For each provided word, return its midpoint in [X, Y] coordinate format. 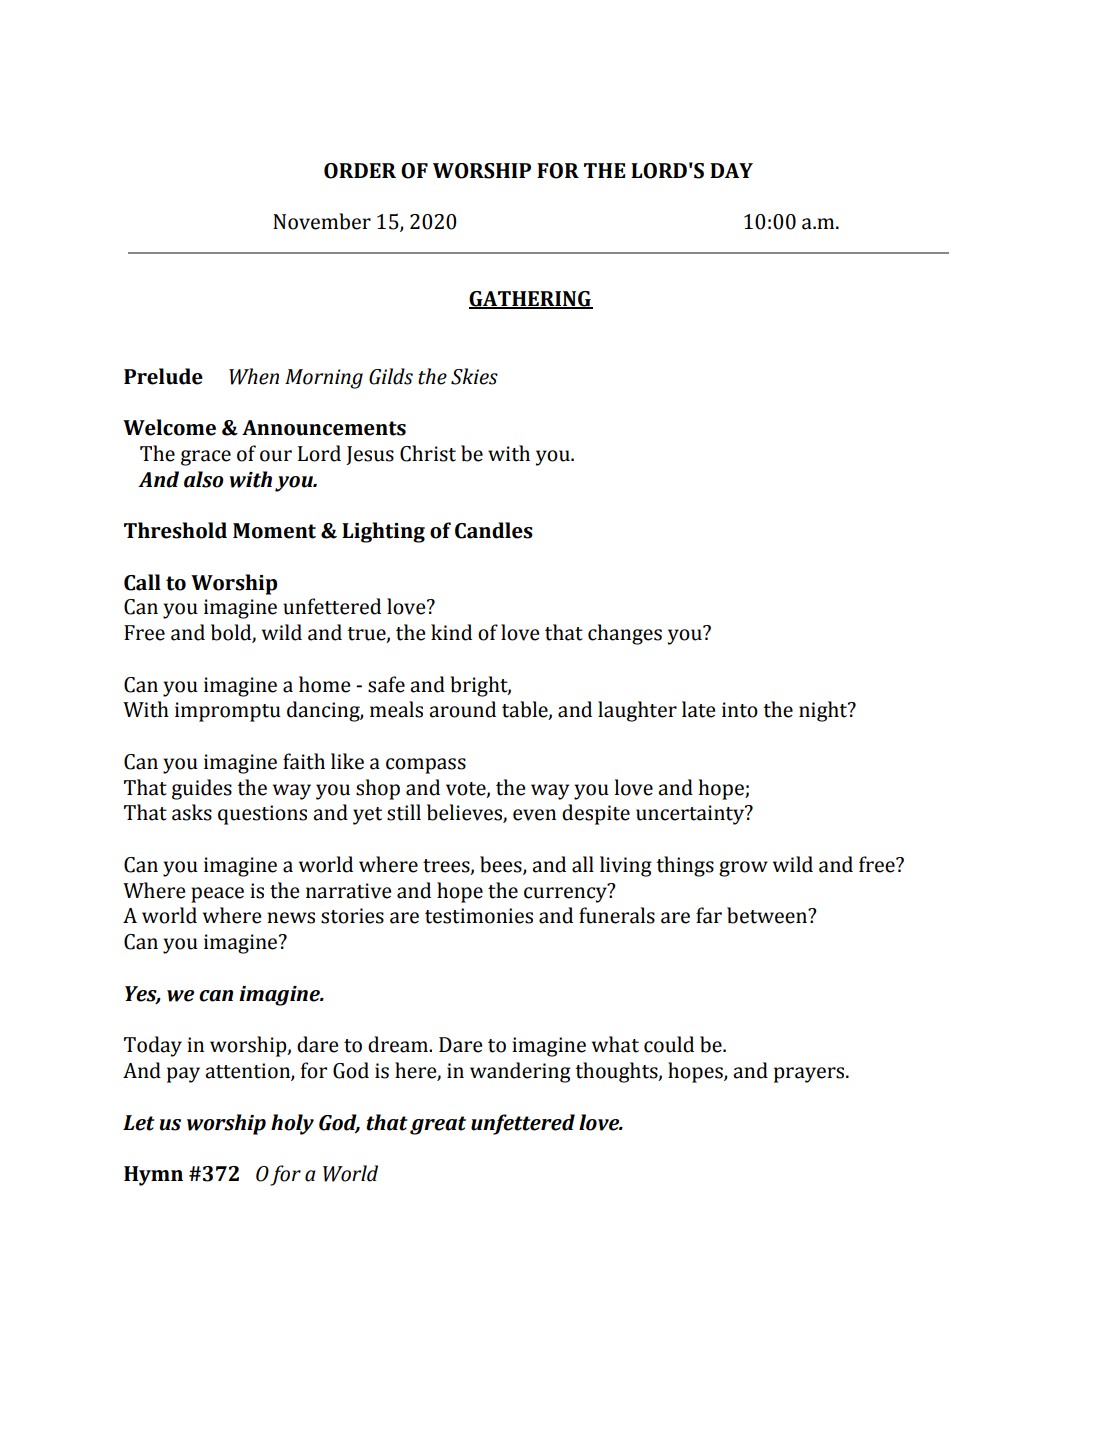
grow [743, 869]
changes [625, 634]
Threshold [175, 530]
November [322, 221]
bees [502, 865]
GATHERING [531, 299]
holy [292, 1124]
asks [192, 812]
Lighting [383, 532]
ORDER [360, 171]
